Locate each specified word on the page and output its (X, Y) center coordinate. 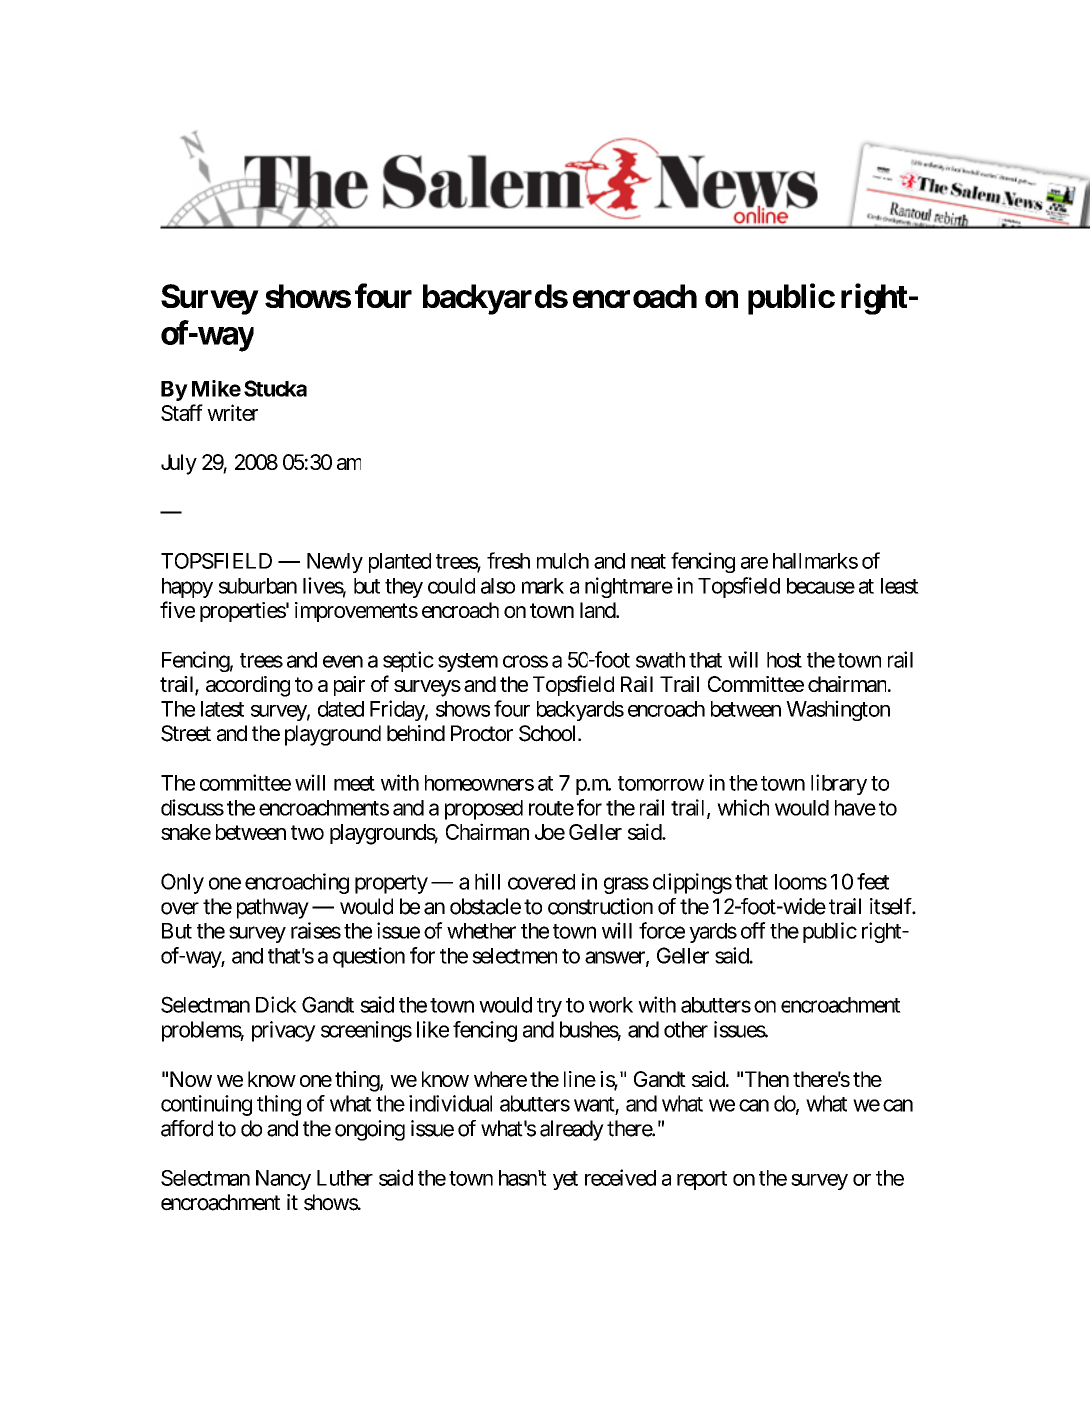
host (784, 660)
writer (232, 412)
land (598, 610)
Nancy (283, 1180)
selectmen (514, 956)
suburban (258, 586)
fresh (508, 560)
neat (648, 561)
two (307, 832)
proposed (484, 810)
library (839, 784)
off (753, 930)
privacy (284, 1031)
